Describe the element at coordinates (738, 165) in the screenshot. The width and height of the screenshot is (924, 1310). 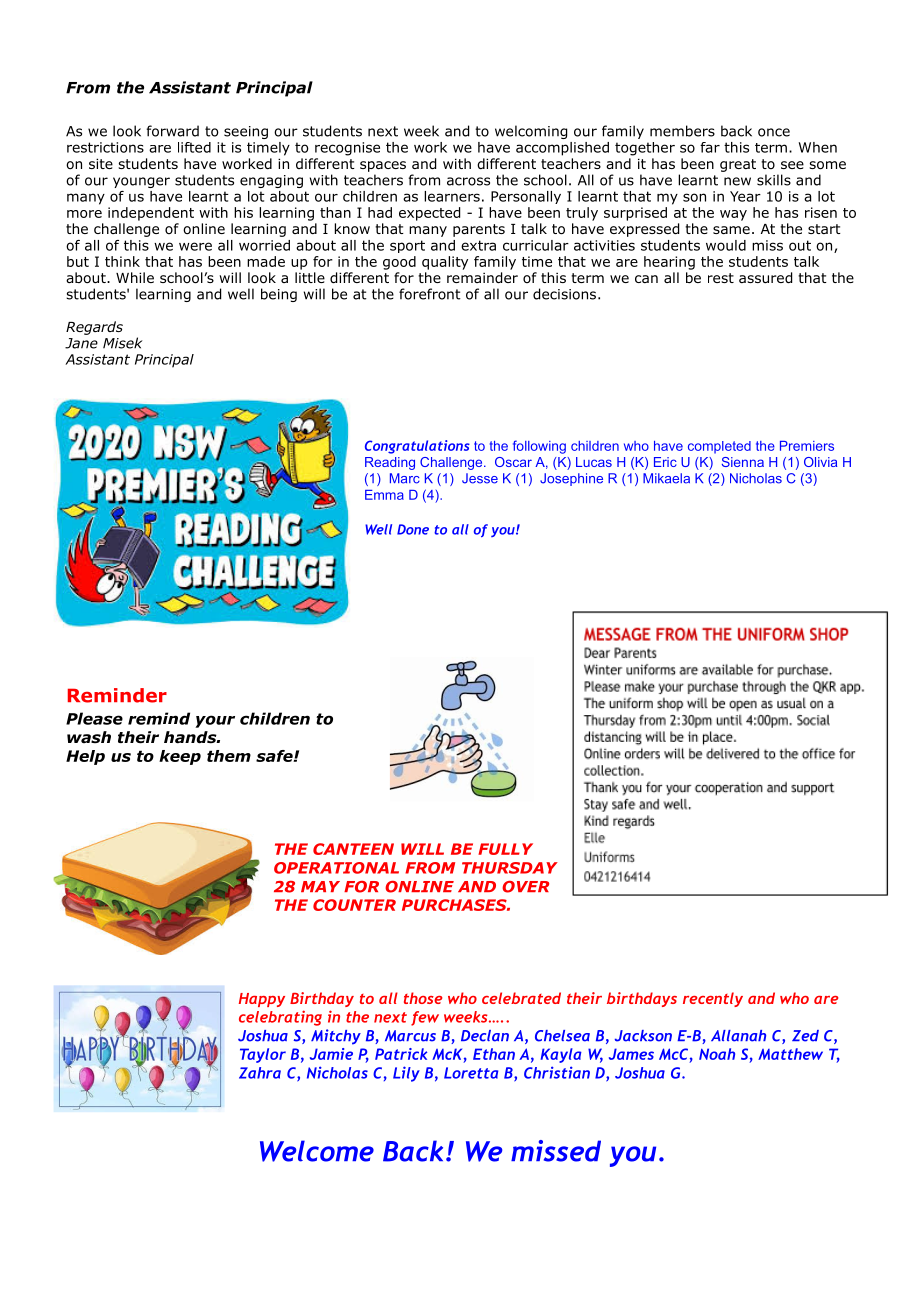
I see `great` at that location.
